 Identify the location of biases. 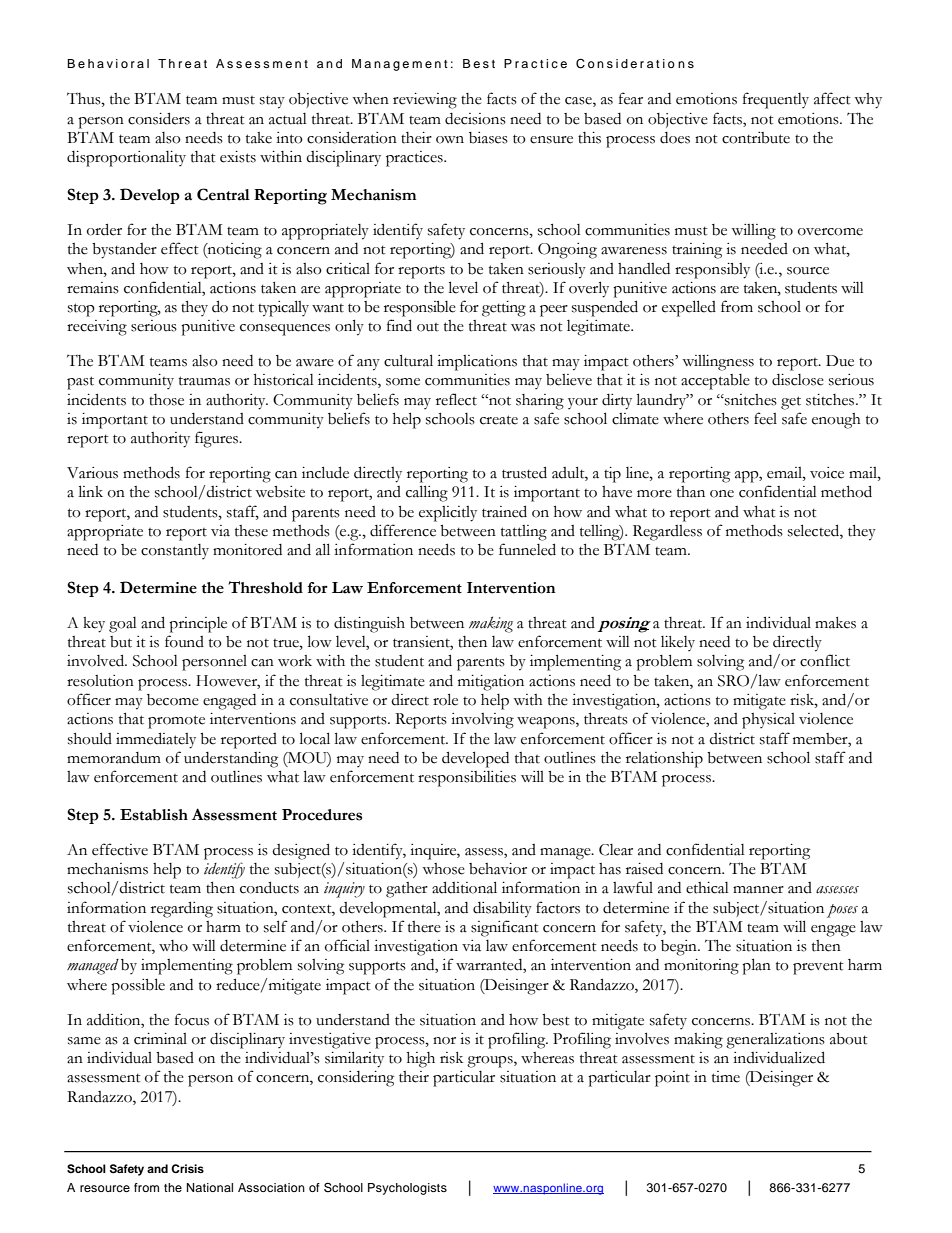
(488, 138).
